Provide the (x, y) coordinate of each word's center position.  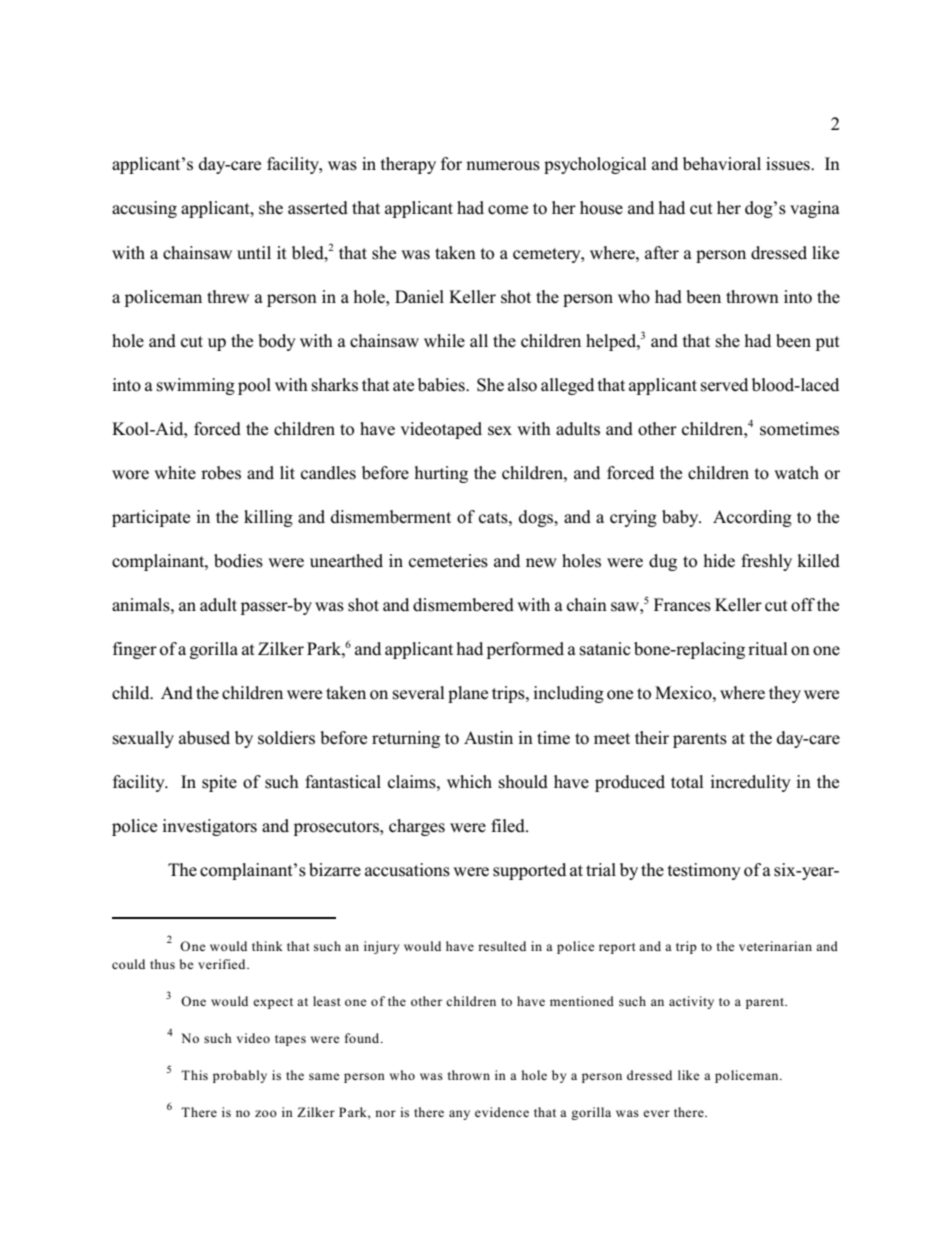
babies (442, 385)
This (194, 1075)
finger (135, 650)
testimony (704, 871)
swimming (196, 386)
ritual (768, 649)
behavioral (722, 164)
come (508, 210)
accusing (144, 209)
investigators (209, 827)
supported (529, 871)
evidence (502, 1112)
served (724, 385)
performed (525, 650)
